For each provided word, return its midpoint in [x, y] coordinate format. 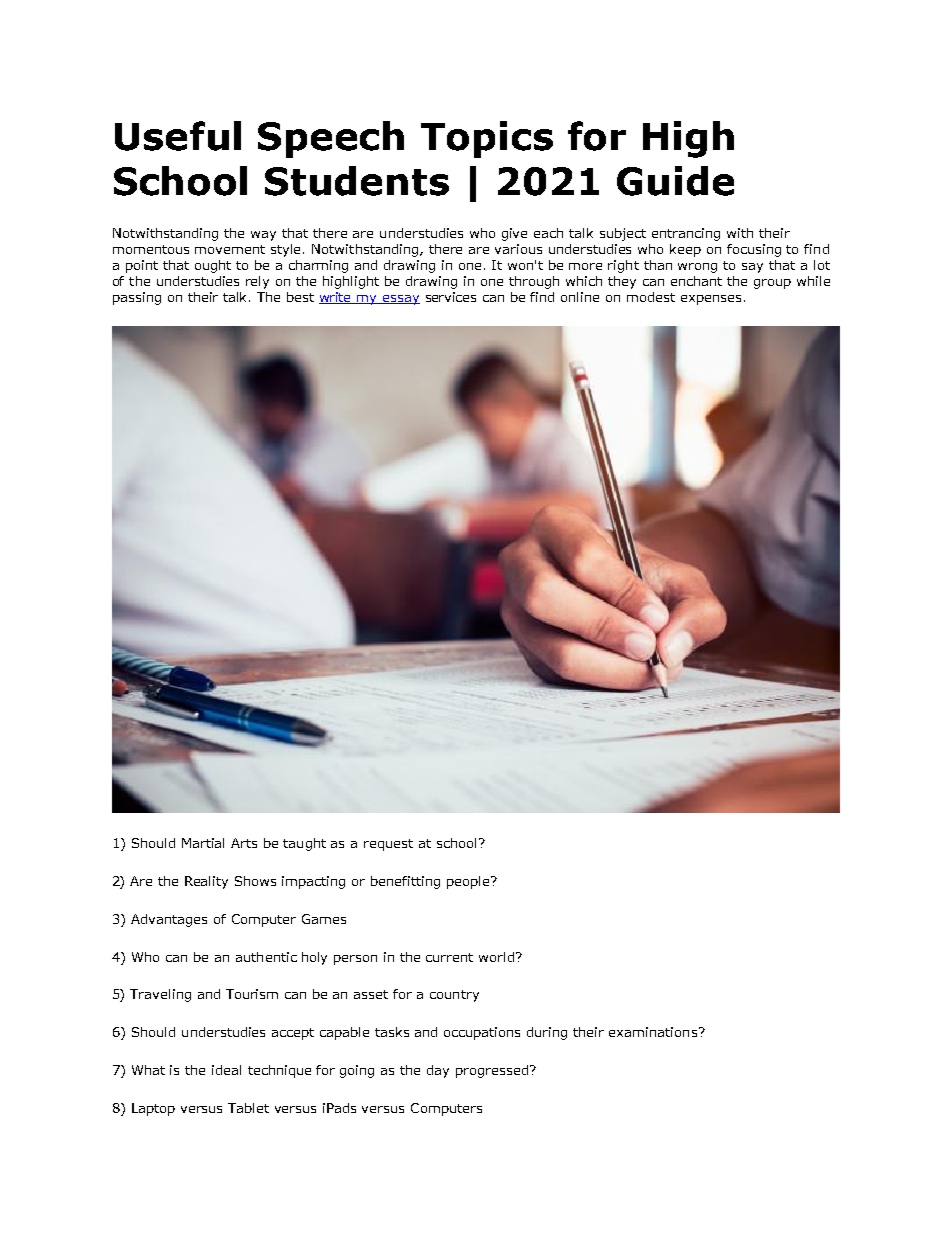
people [469, 882]
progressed [492, 1071]
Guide [675, 181]
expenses [711, 300]
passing [137, 298]
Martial [203, 843]
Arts [244, 843]
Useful [178, 136]
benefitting [405, 882]
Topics [487, 139]
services [451, 297]
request [388, 845]
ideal [226, 1070]
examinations [654, 1032]
